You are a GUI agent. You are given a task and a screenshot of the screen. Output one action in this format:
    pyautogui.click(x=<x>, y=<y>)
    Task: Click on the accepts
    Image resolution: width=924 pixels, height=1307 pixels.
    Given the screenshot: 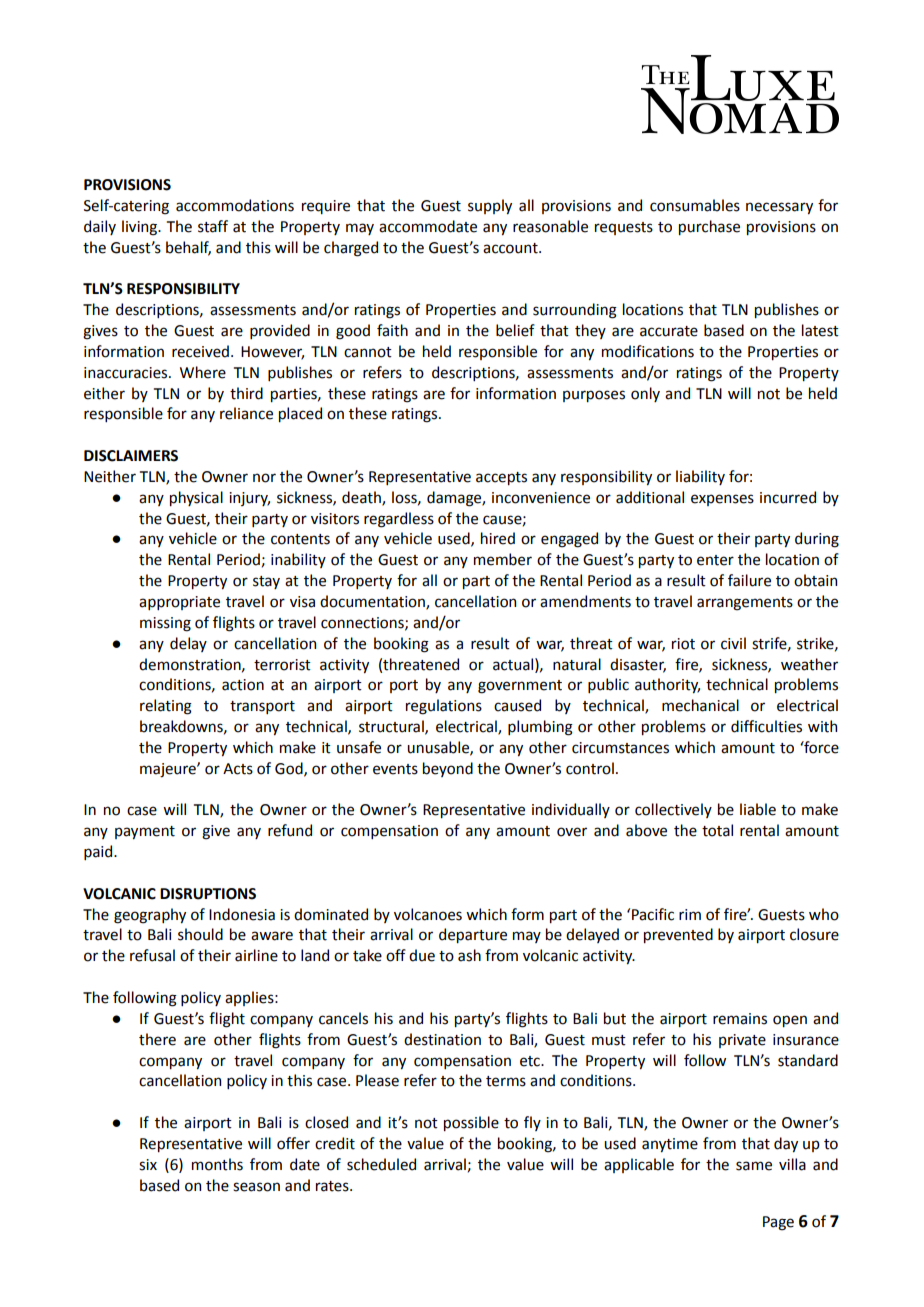 What is the action you would take?
    pyautogui.click(x=501, y=478)
